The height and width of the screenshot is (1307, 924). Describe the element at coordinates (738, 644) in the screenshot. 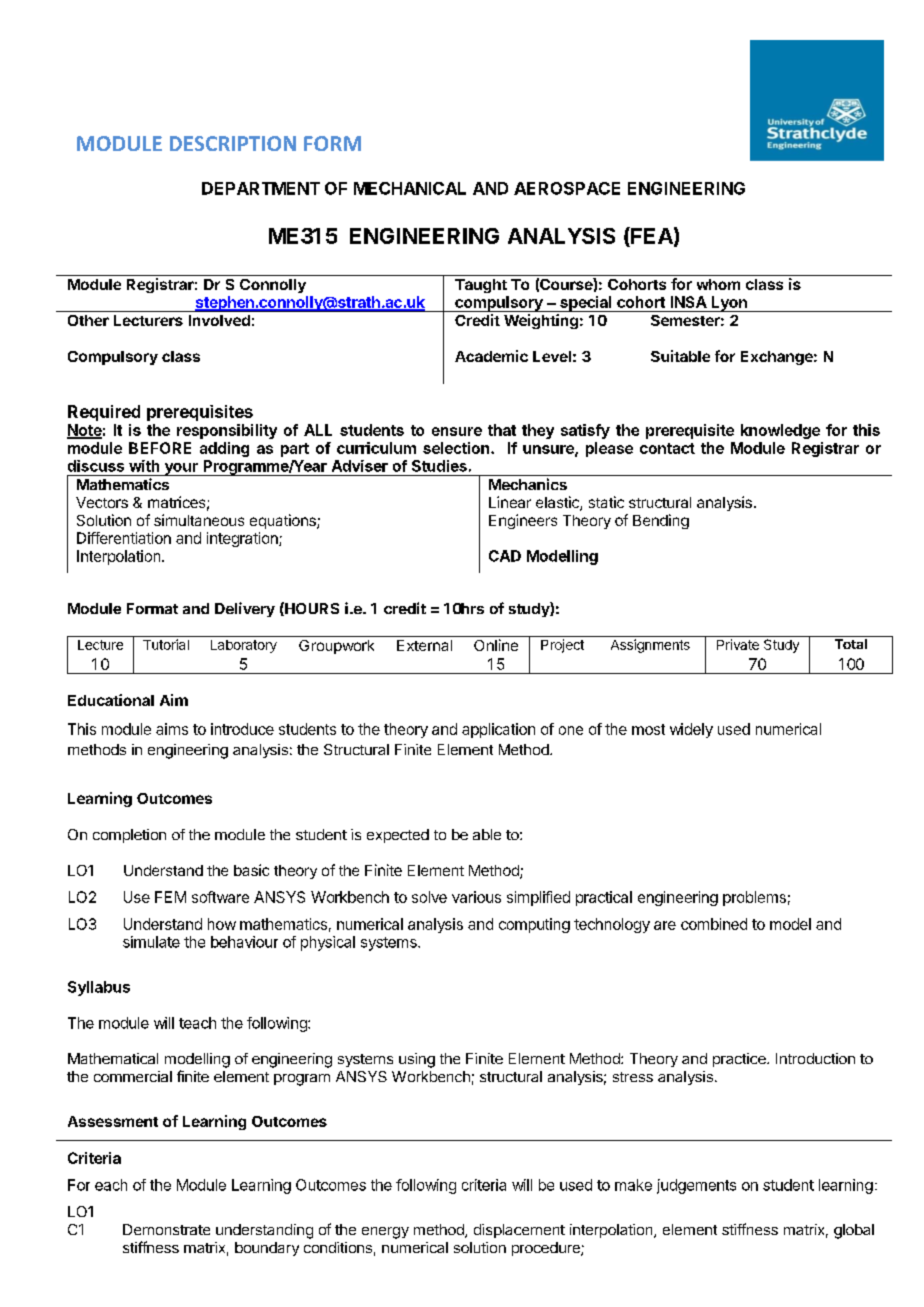

I see `Private` at that location.
